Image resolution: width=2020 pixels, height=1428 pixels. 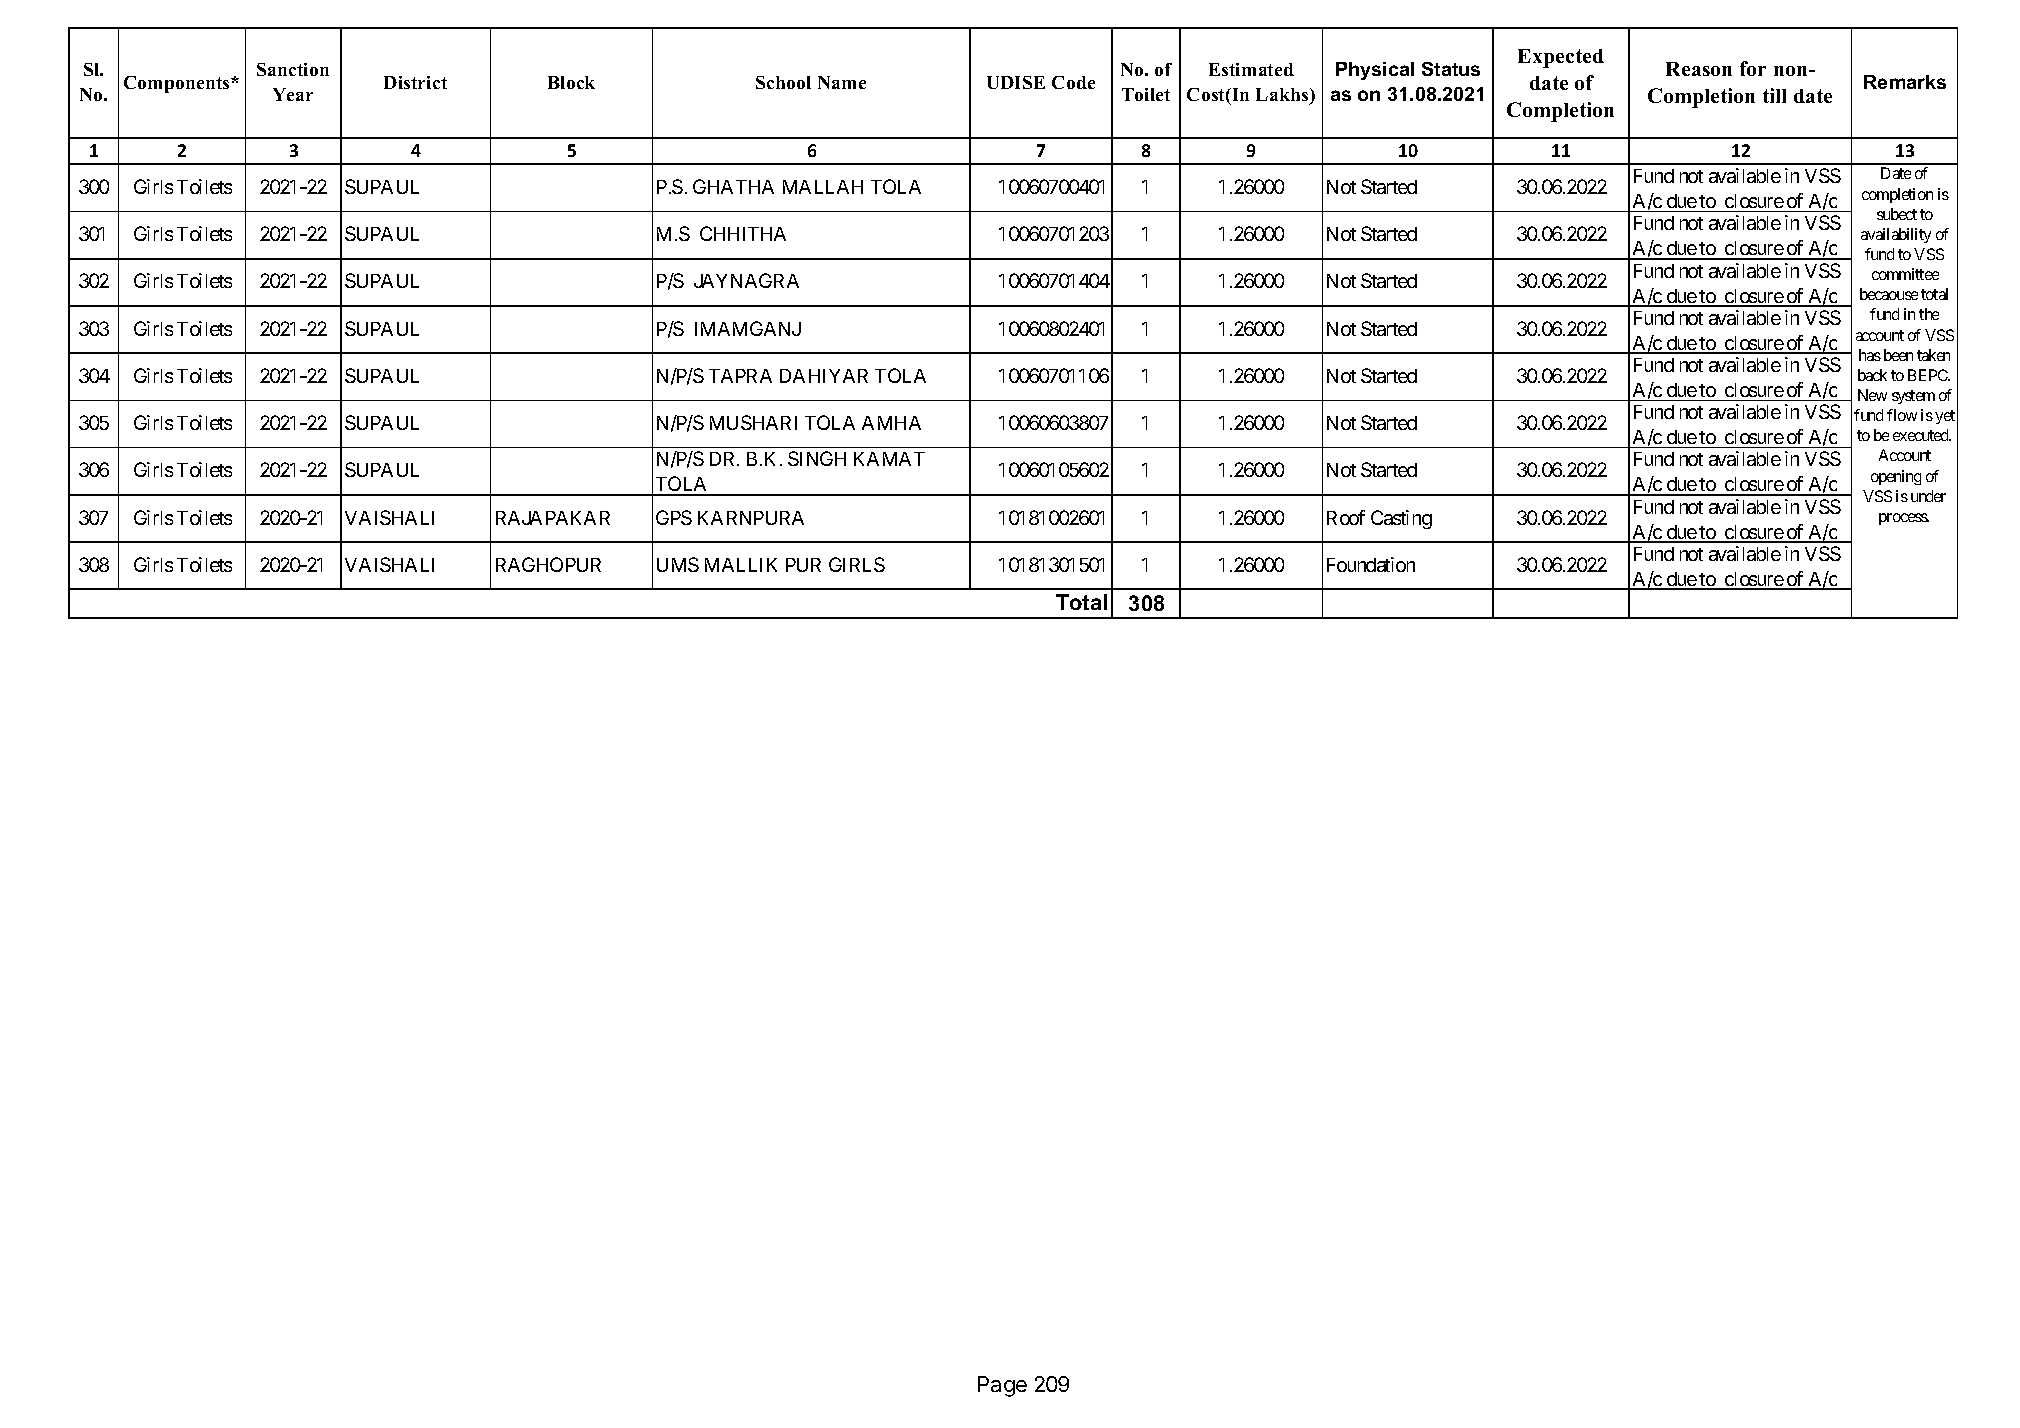 I want to click on Foundation, so click(x=1371, y=564).
